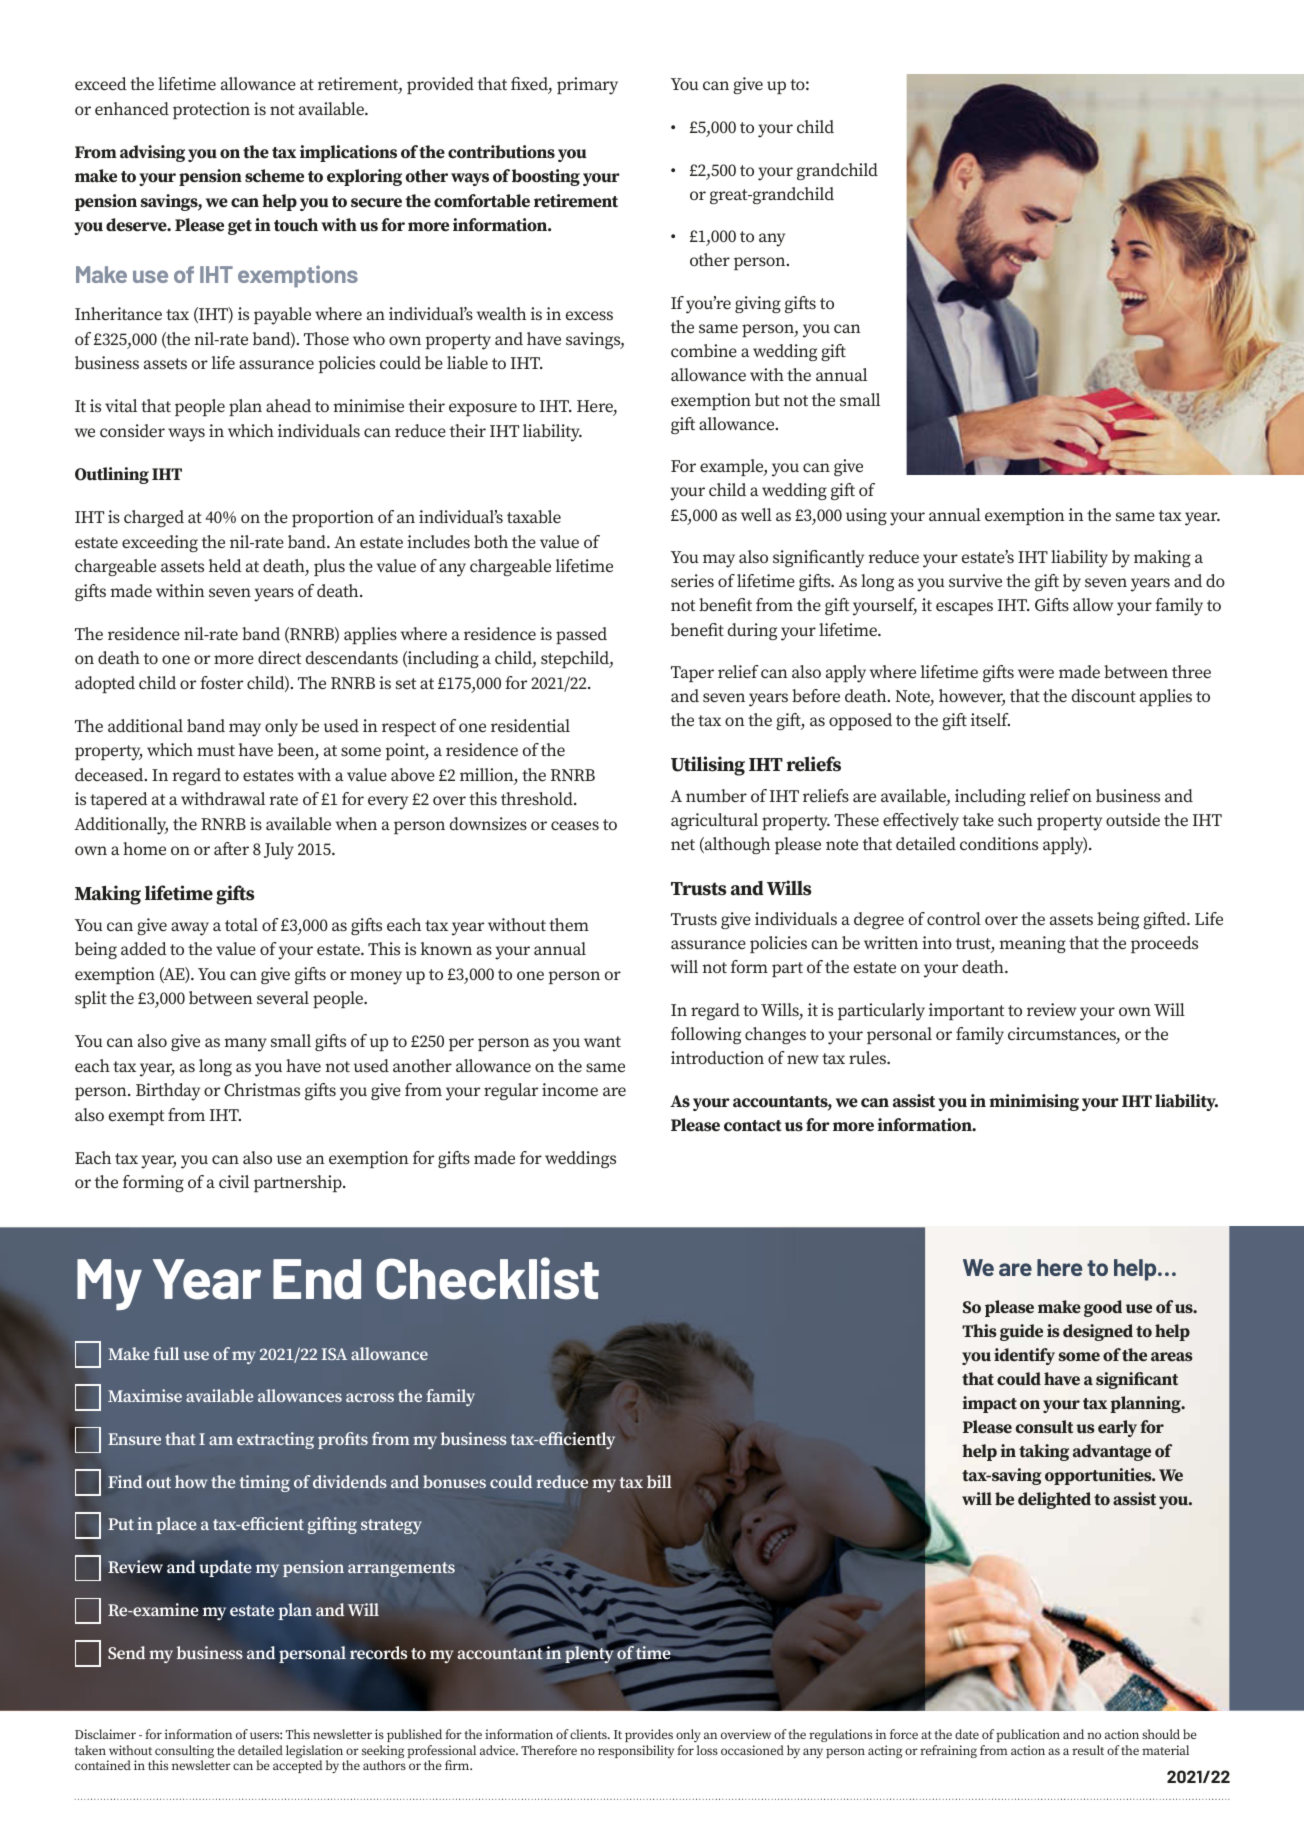  I want to click on were, so click(1036, 673).
